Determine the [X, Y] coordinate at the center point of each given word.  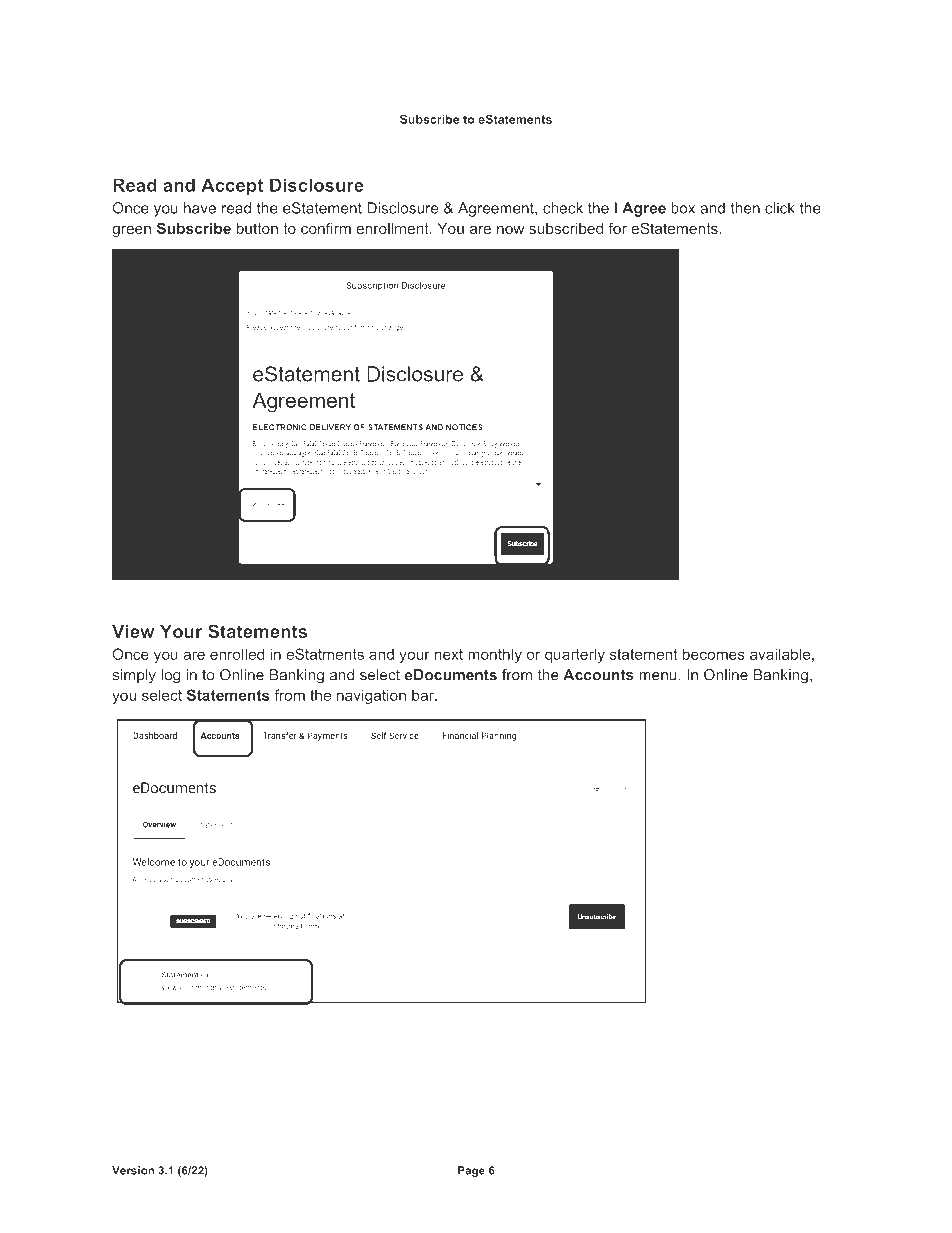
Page [471, 1171]
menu [658, 676]
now [510, 230]
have [200, 208]
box [683, 208]
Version [133, 1170]
